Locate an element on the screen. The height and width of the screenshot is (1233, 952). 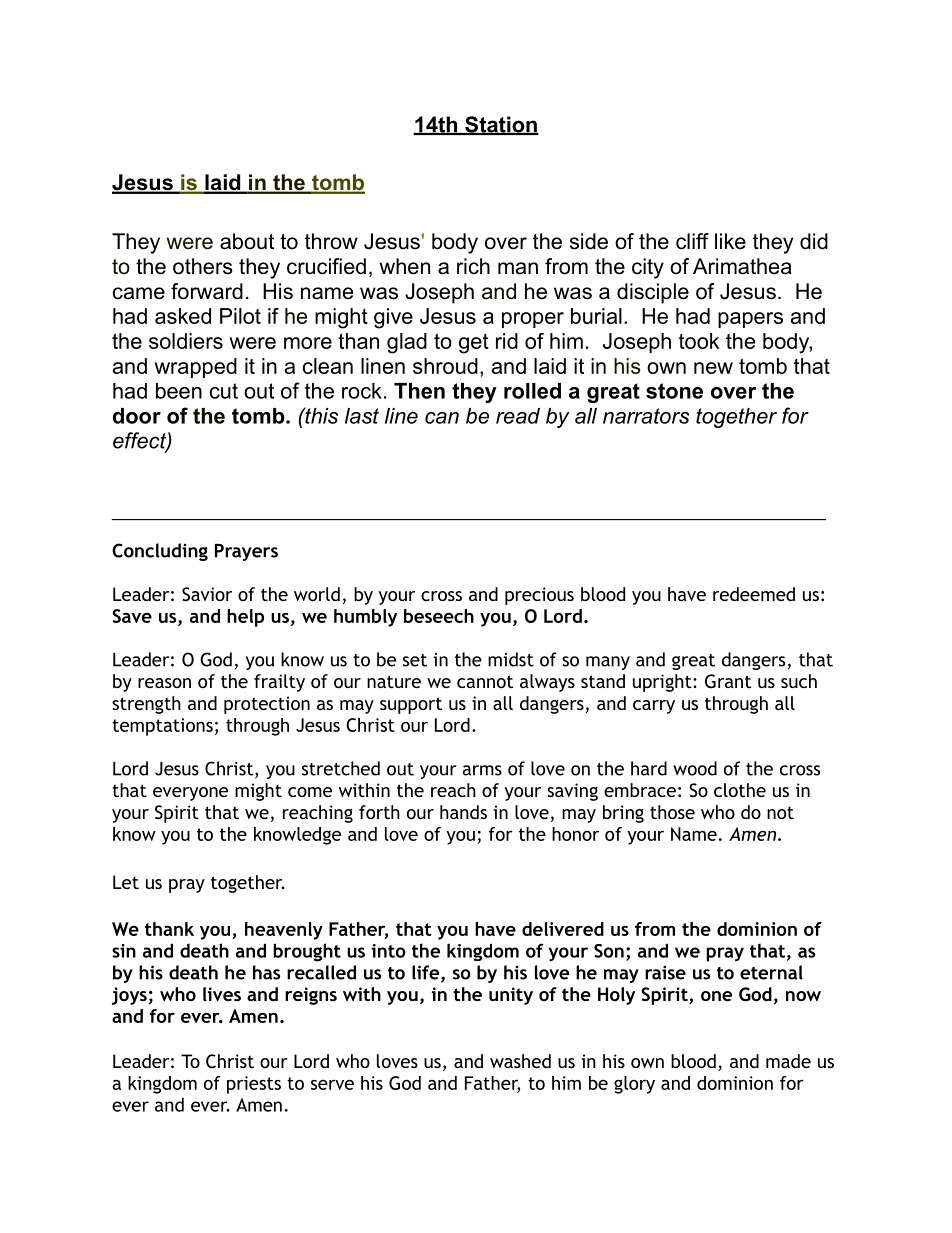
new is located at coordinates (713, 368).
